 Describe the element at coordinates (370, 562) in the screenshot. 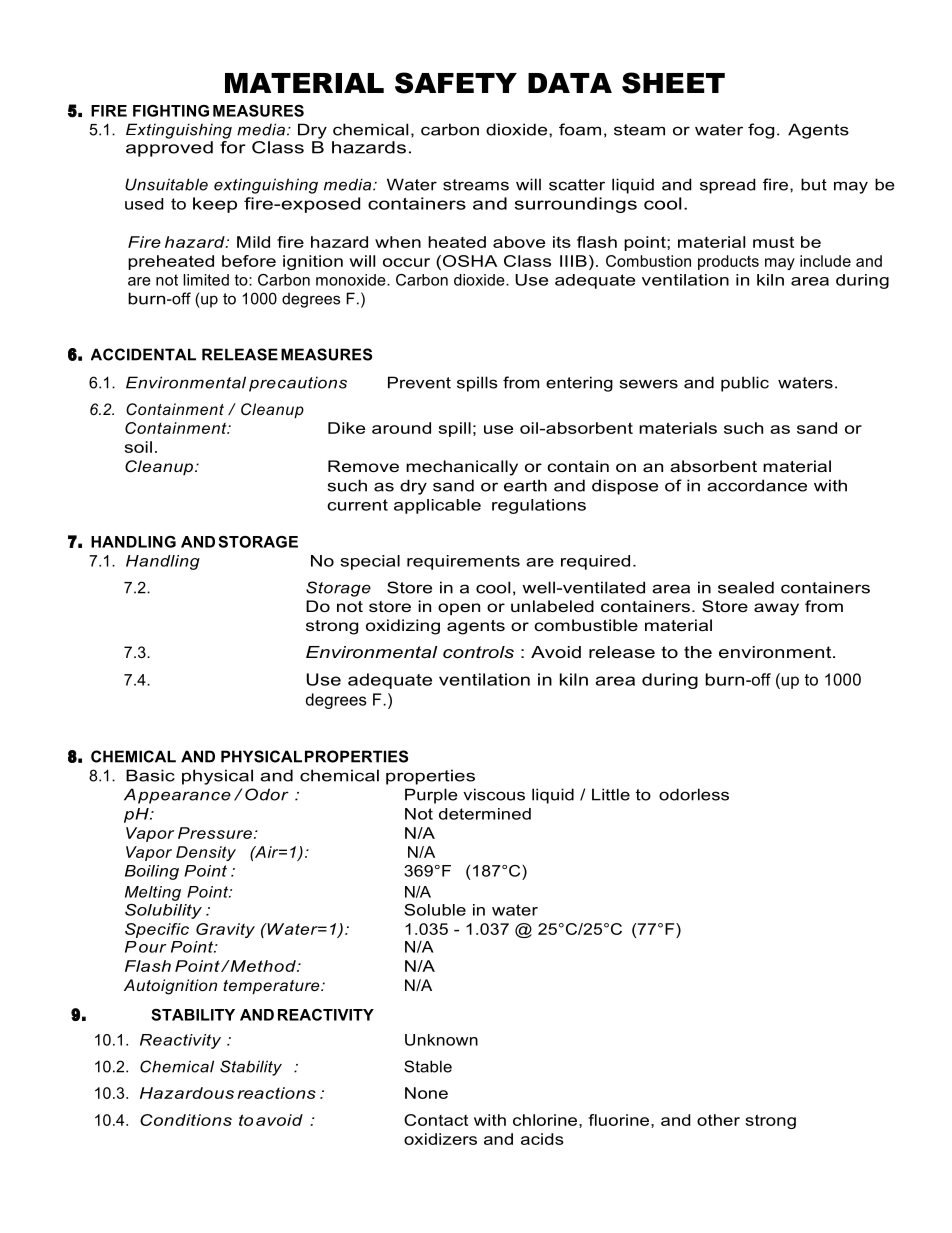

I see `special` at that location.
